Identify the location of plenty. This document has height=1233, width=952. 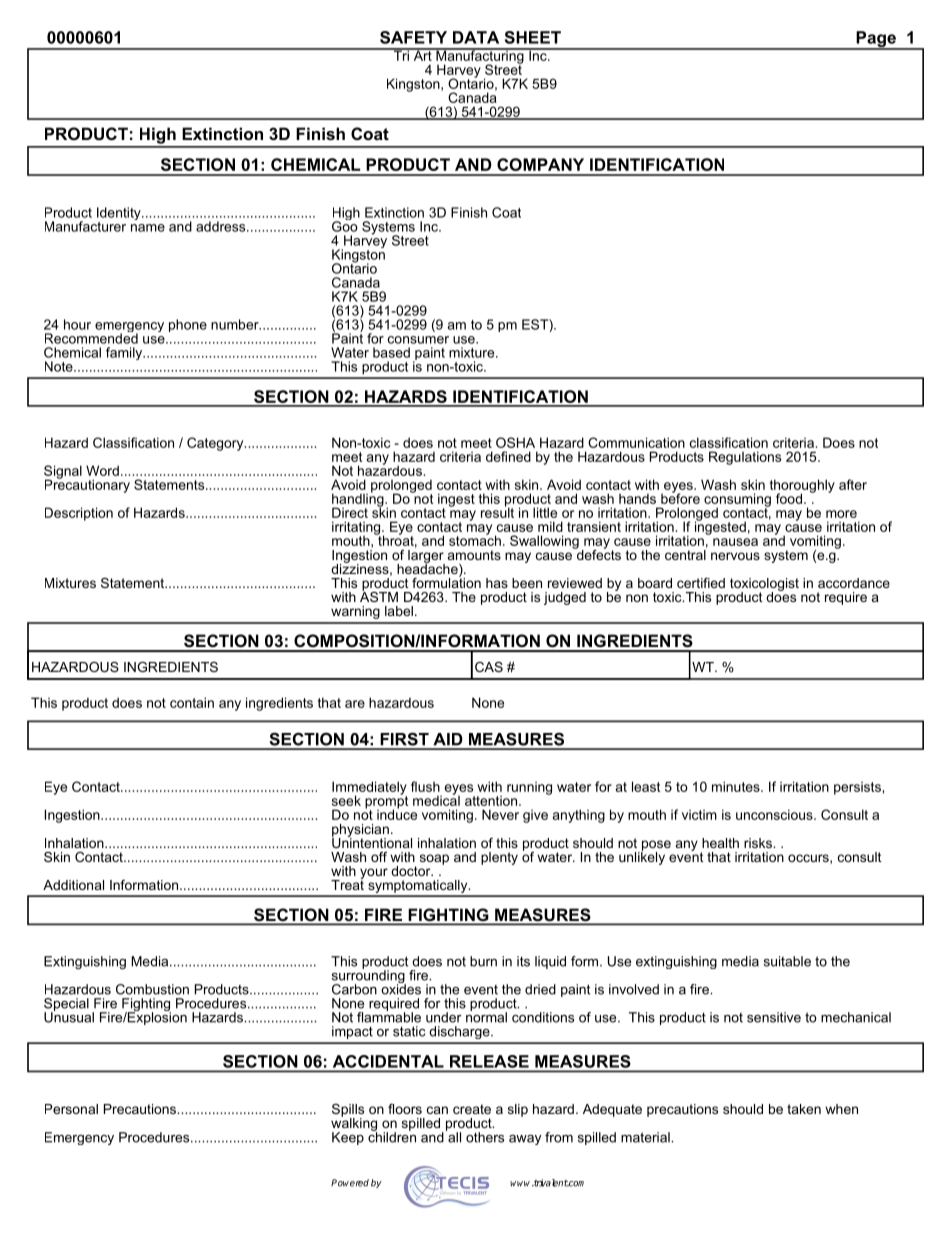
(499, 858).
